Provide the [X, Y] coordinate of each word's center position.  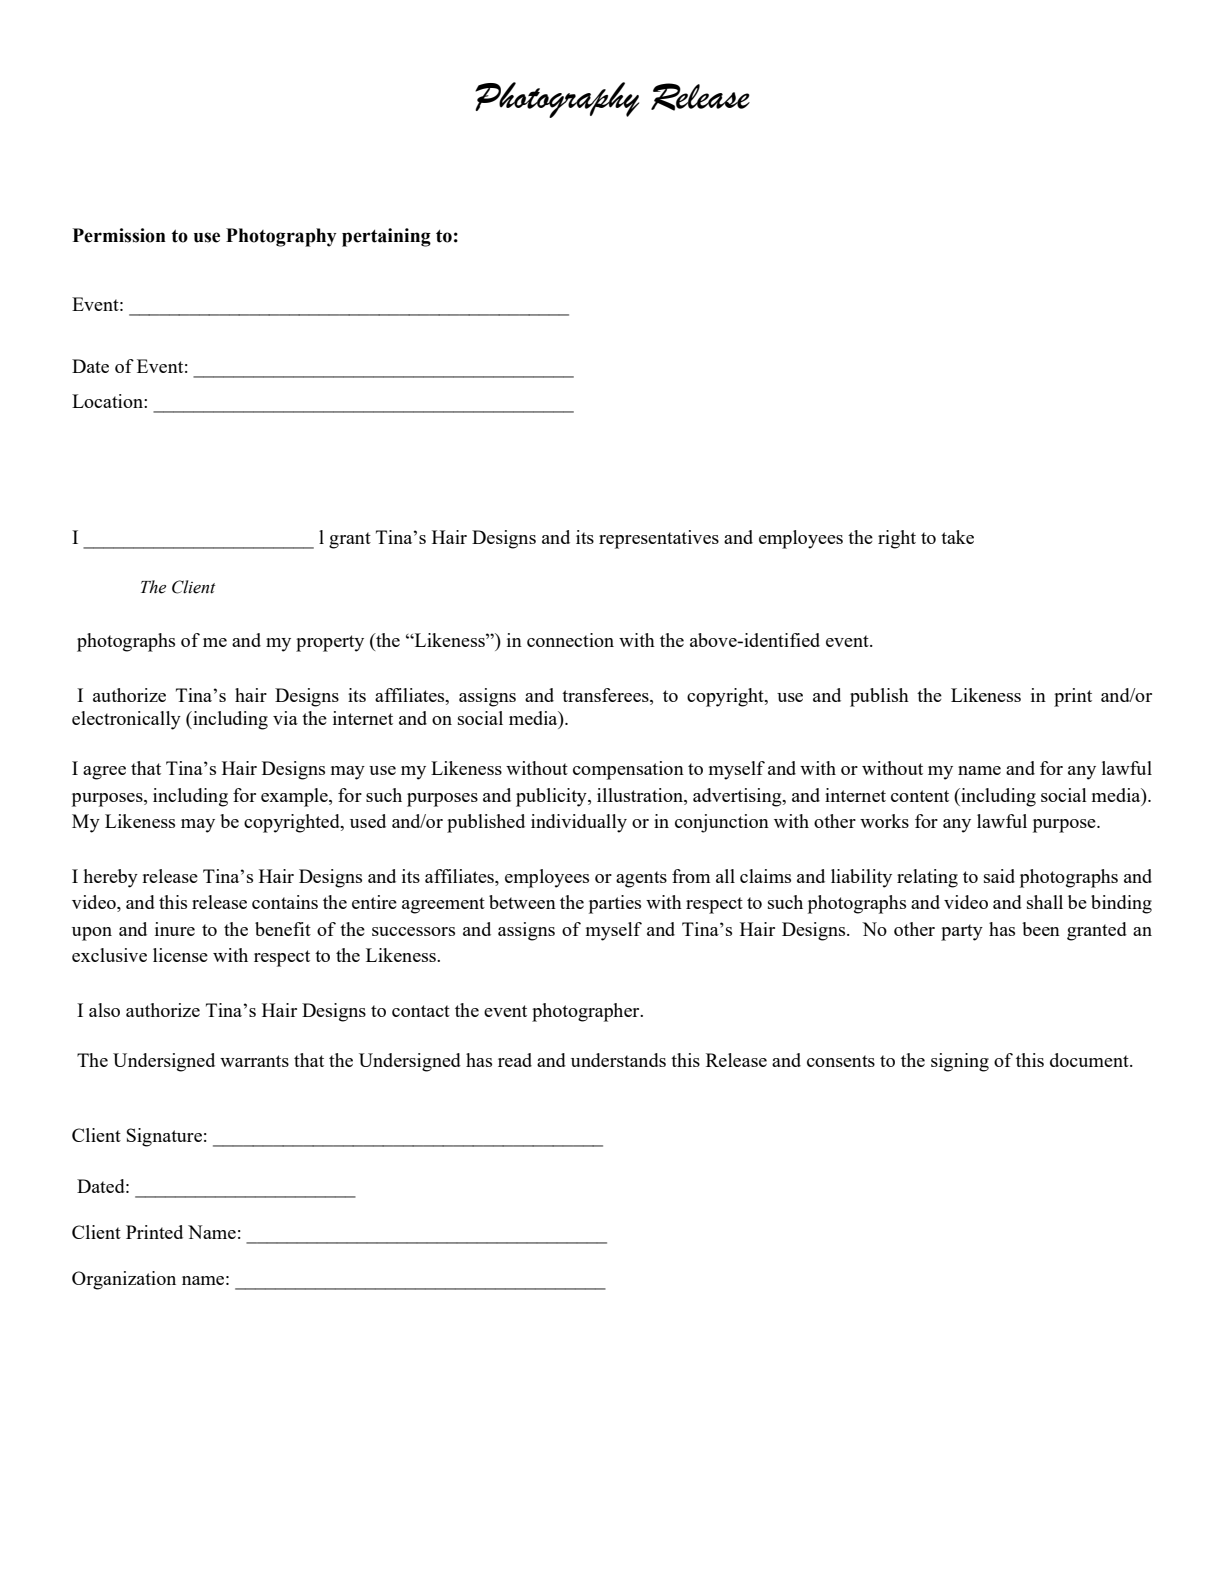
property [330, 643]
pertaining [386, 237]
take [957, 537]
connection [570, 640]
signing [960, 1062]
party [962, 932]
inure [175, 929]
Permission [119, 235]
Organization [124, 1280]
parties [615, 904]
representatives [659, 539]
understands [618, 1060]
